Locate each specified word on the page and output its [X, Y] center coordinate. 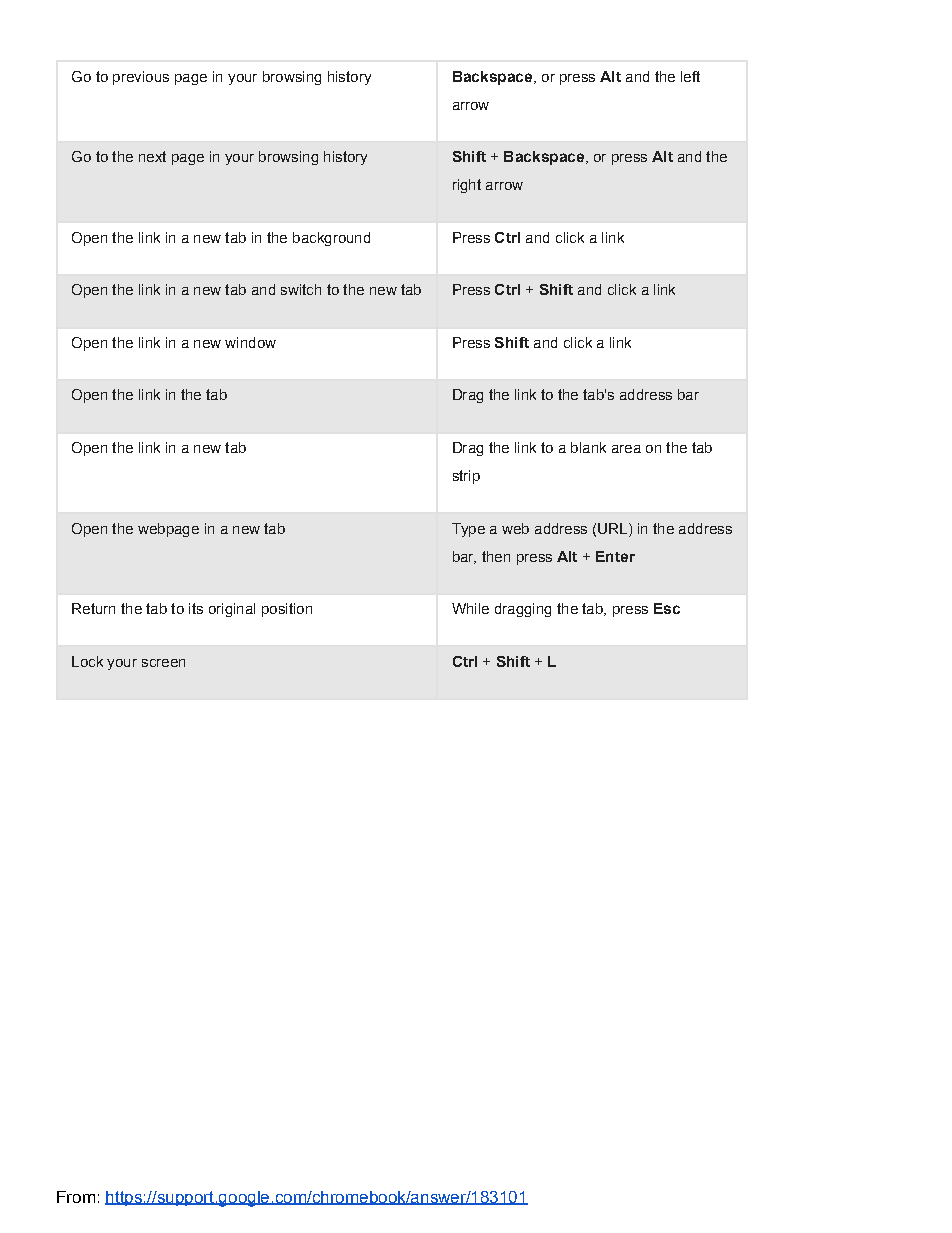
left [690, 76]
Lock [87, 661]
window [250, 342]
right [467, 186]
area [626, 449]
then [496, 556]
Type [468, 530]
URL [614, 528]
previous [141, 78]
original [232, 610]
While [470, 608]
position [287, 610]
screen [163, 663]
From [76, 1197]
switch [301, 289]
